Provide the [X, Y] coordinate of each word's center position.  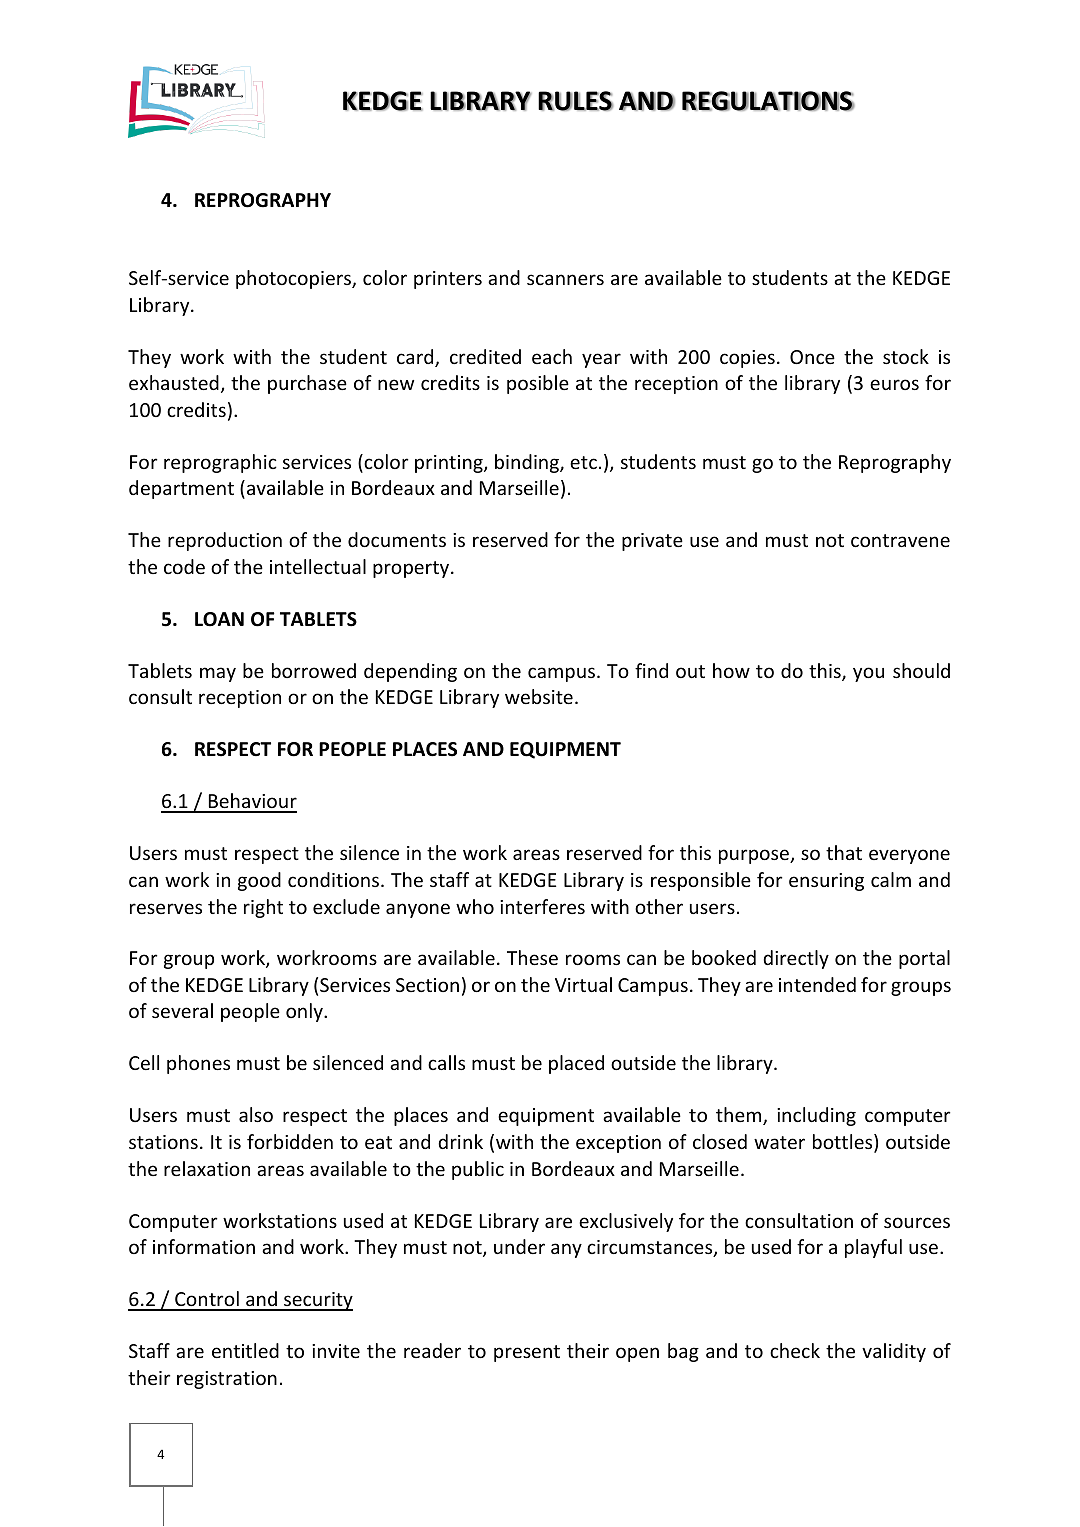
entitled [245, 1350]
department [181, 489]
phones [198, 1064]
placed [576, 1064]
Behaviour [251, 802]
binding [528, 463]
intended [817, 984]
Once [812, 357]
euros [894, 384]
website [539, 696]
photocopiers [294, 279]
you [868, 674]
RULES [575, 101]
